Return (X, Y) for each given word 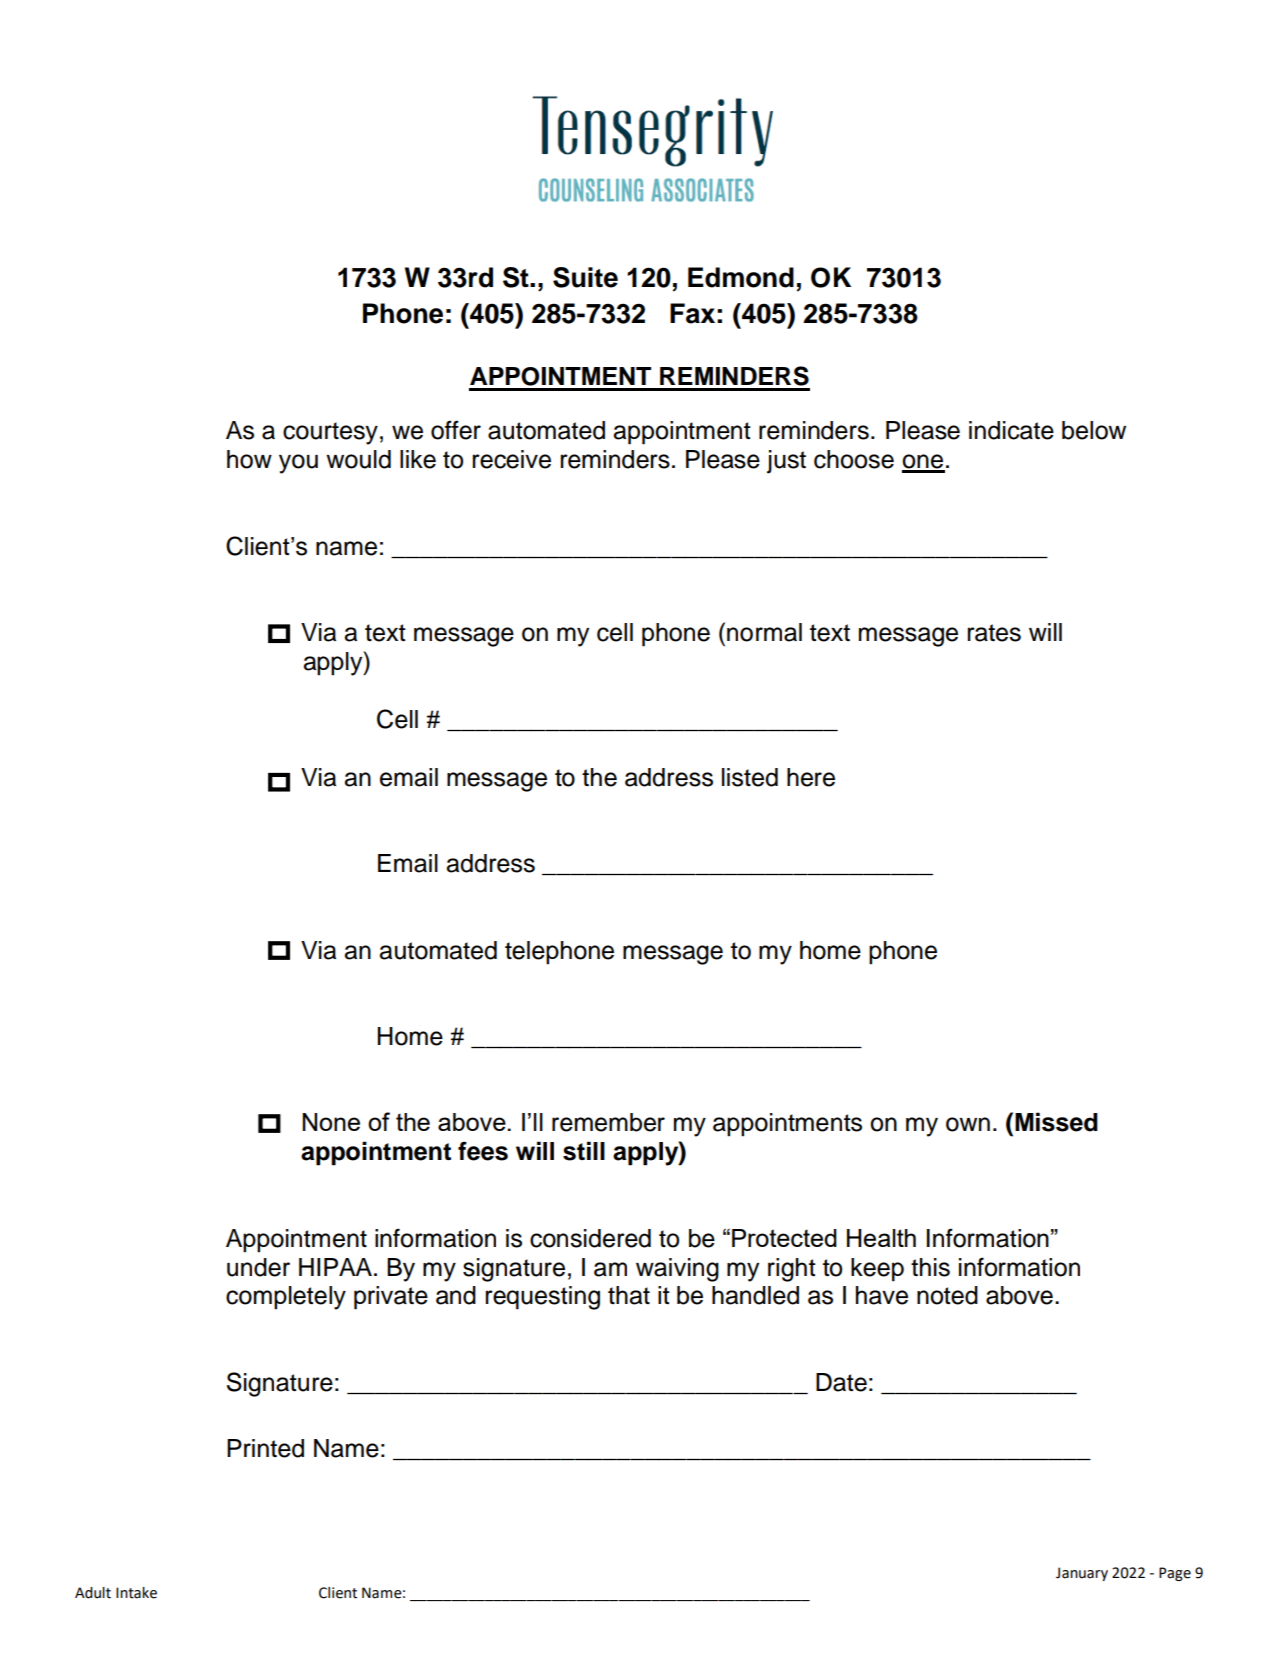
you (298, 464)
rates (994, 633)
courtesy (330, 433)
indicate (1011, 430)
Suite (585, 277)
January (1082, 1574)
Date (841, 1382)
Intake (136, 1593)
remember (608, 1122)
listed (750, 777)
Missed (1056, 1122)
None (331, 1122)
